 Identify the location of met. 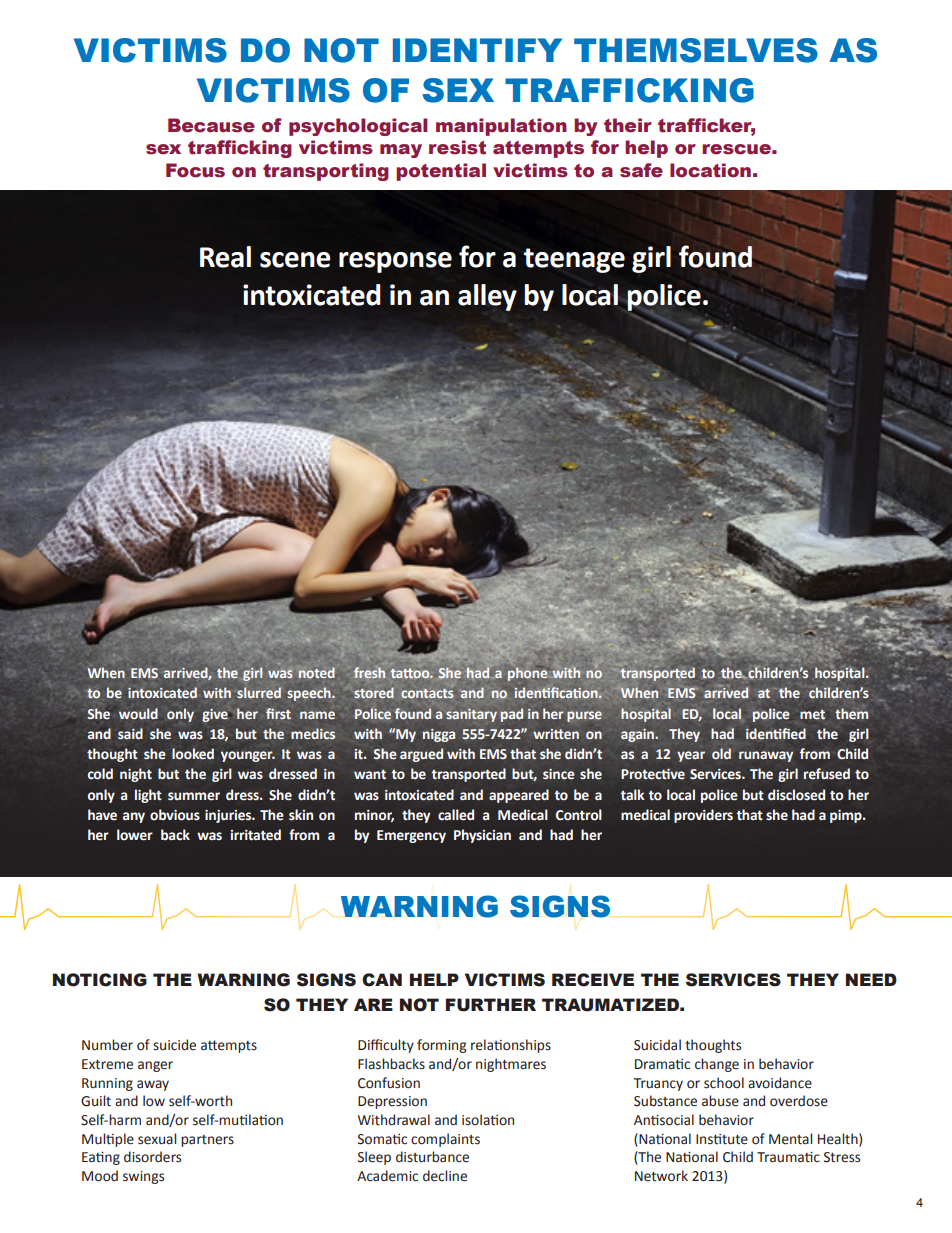
(812, 715).
